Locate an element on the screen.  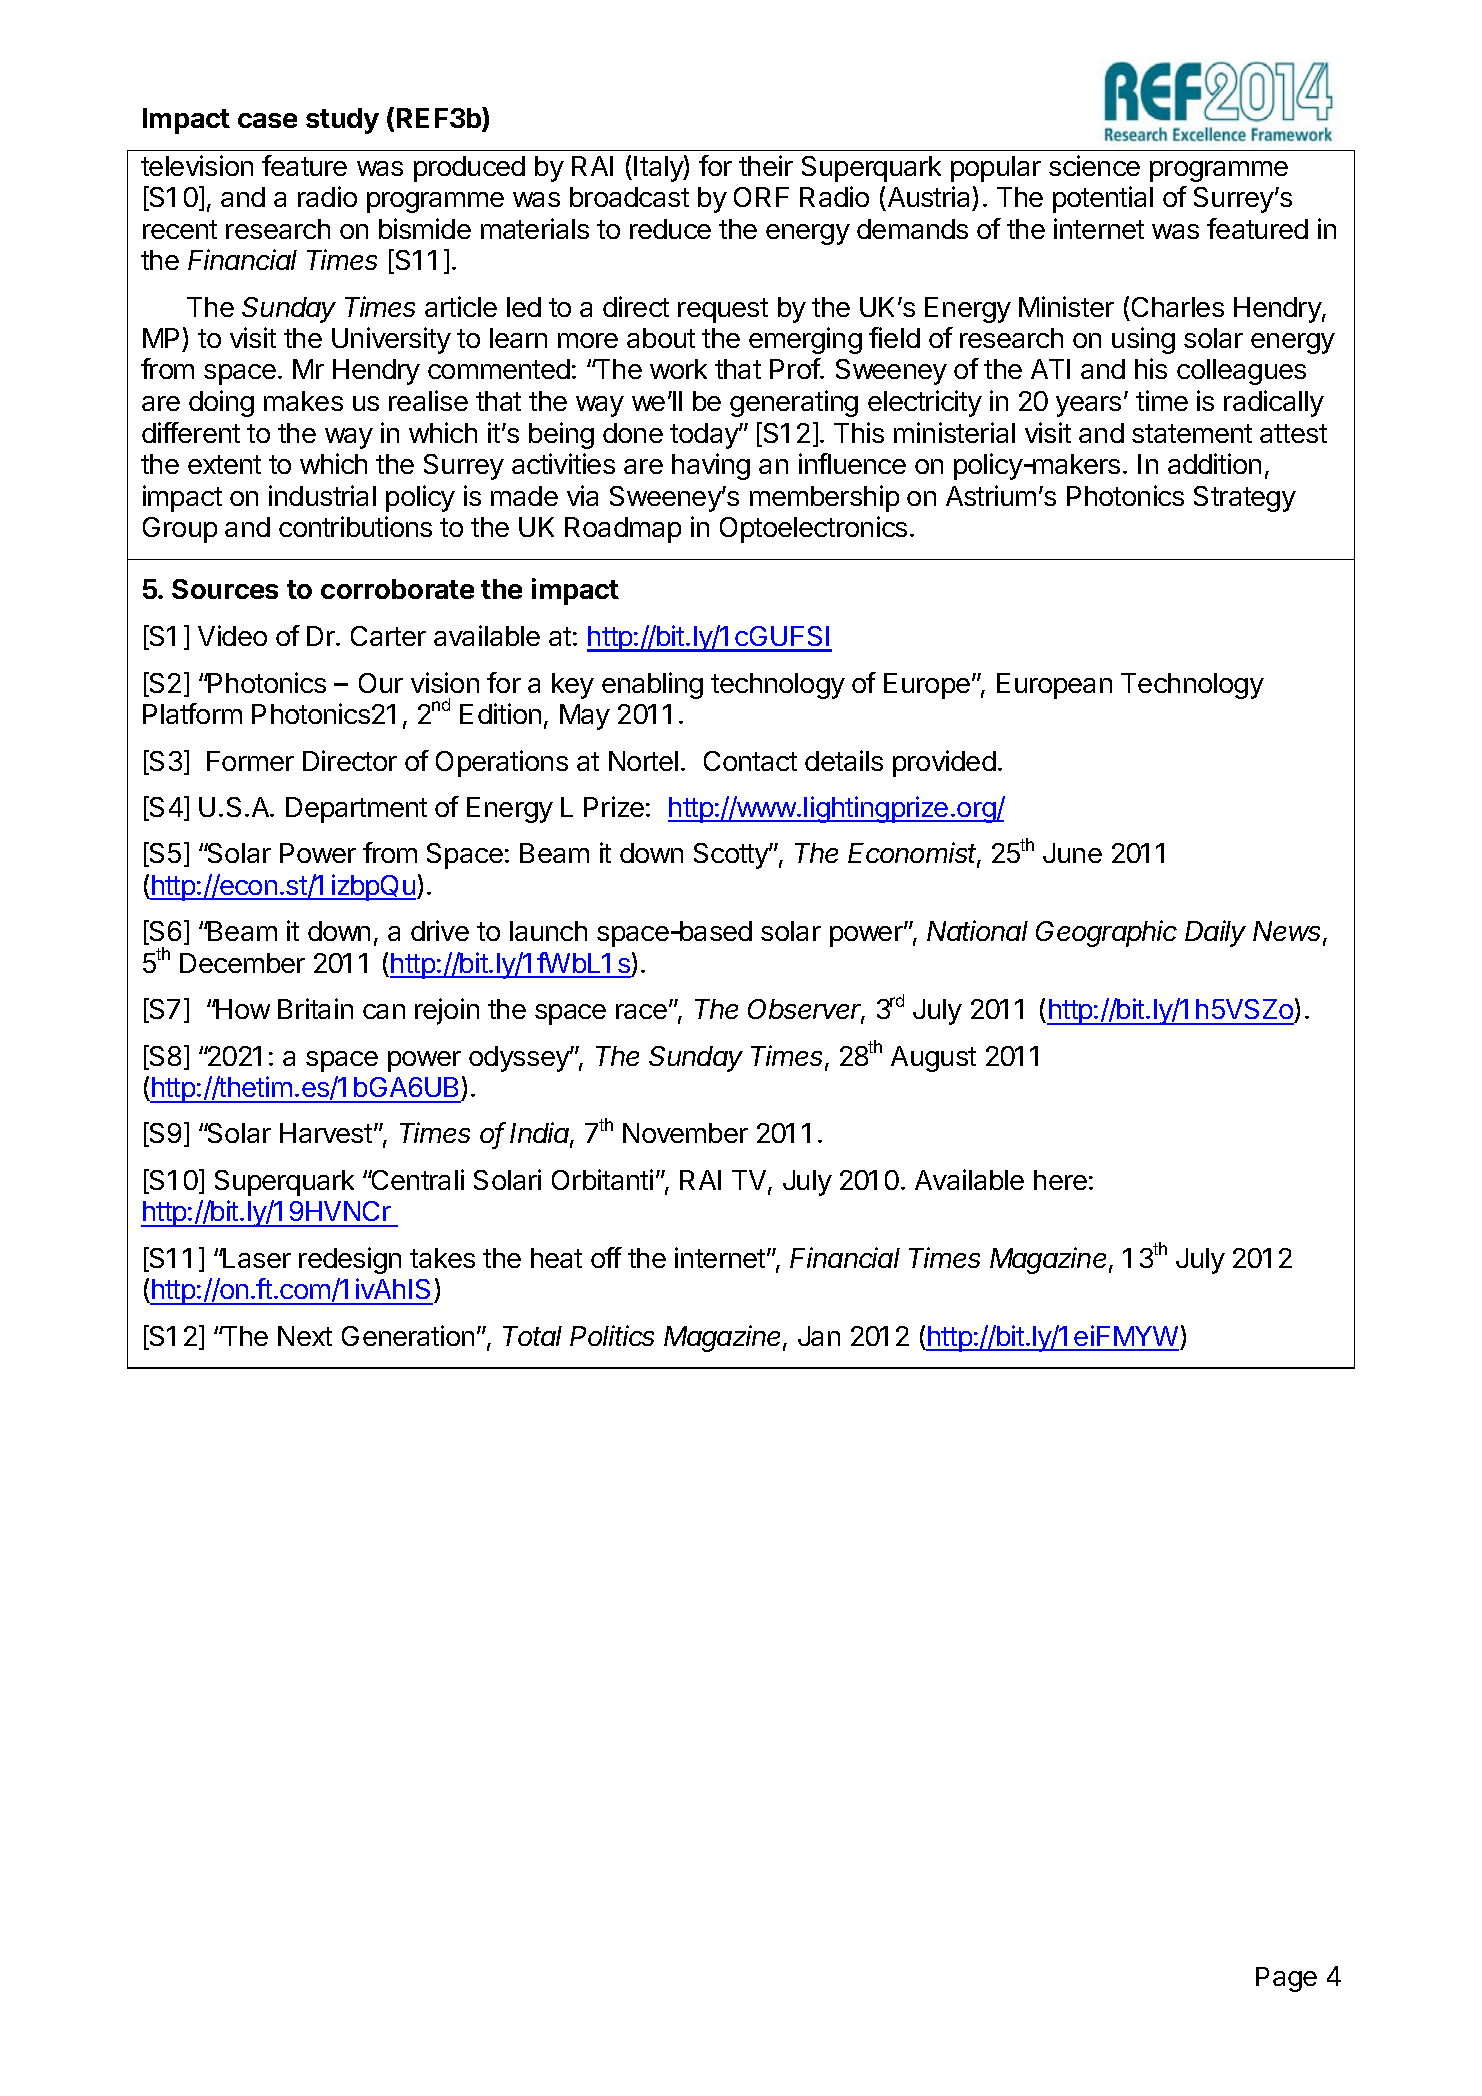
potential is located at coordinates (1103, 199).
